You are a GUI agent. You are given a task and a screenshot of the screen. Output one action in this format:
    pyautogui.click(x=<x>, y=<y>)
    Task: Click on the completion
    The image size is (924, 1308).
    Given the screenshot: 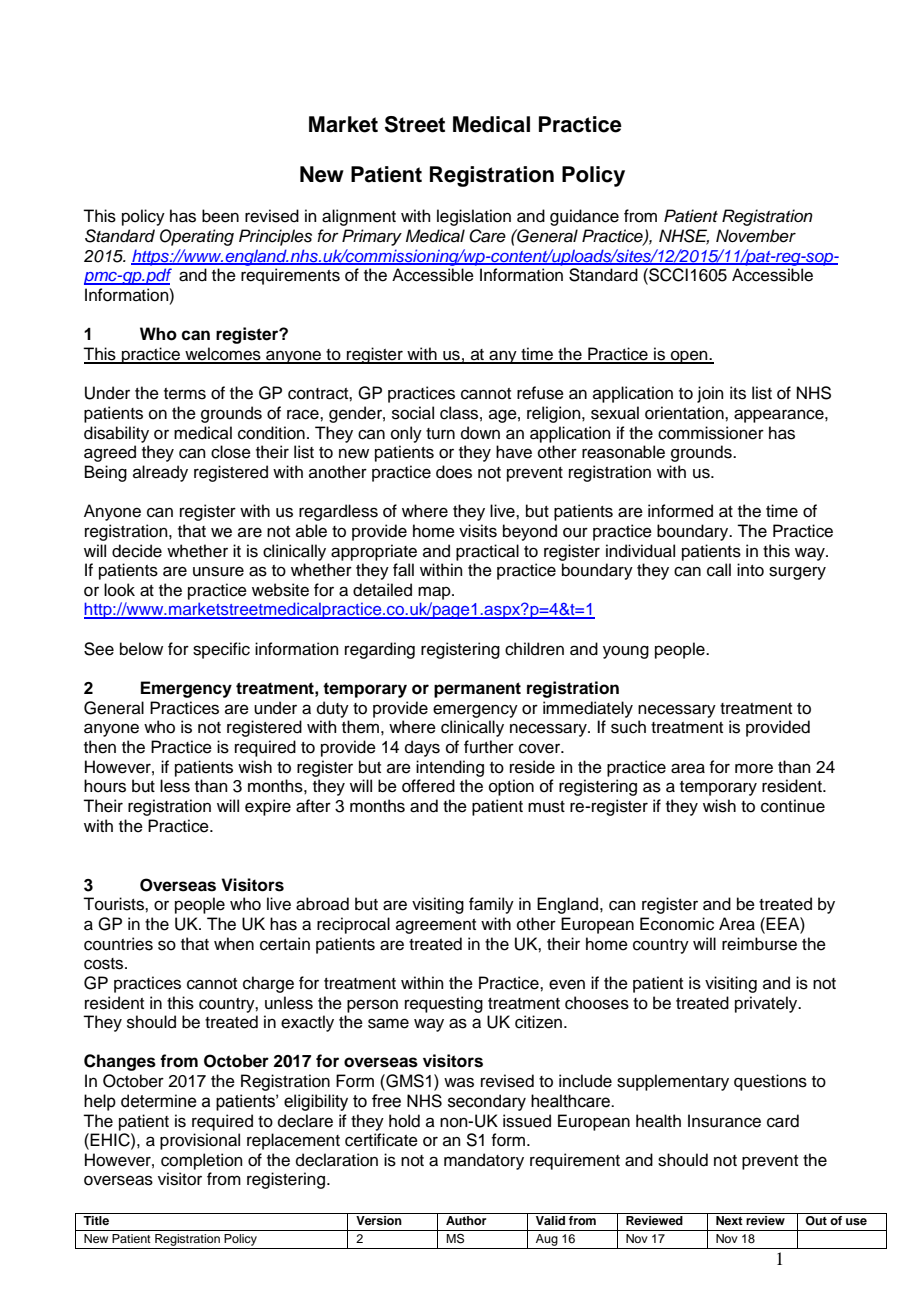 What is the action you would take?
    pyautogui.click(x=202, y=1161)
